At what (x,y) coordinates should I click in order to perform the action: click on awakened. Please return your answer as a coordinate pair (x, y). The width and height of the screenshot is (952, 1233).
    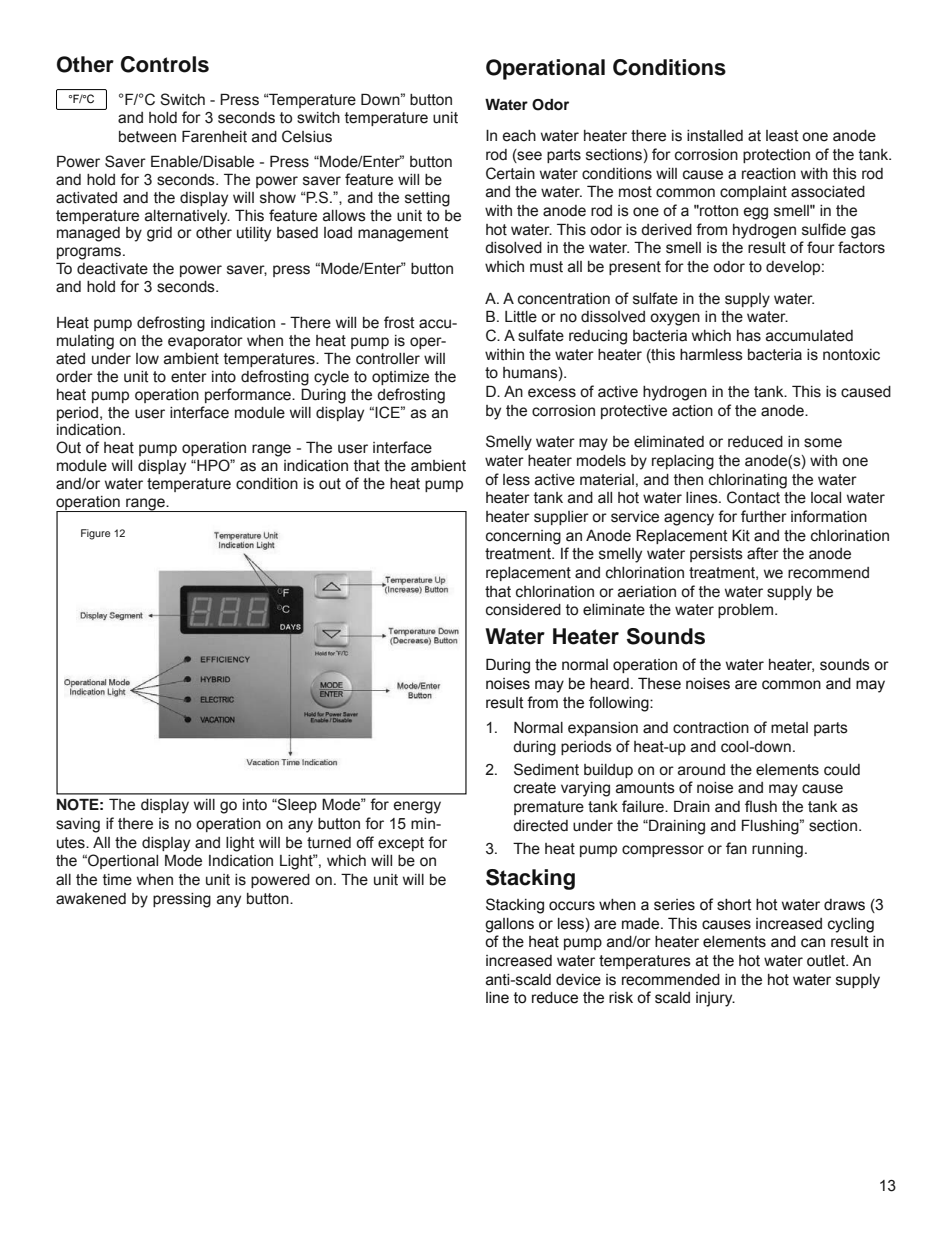
    Looking at the image, I should click on (91, 899).
